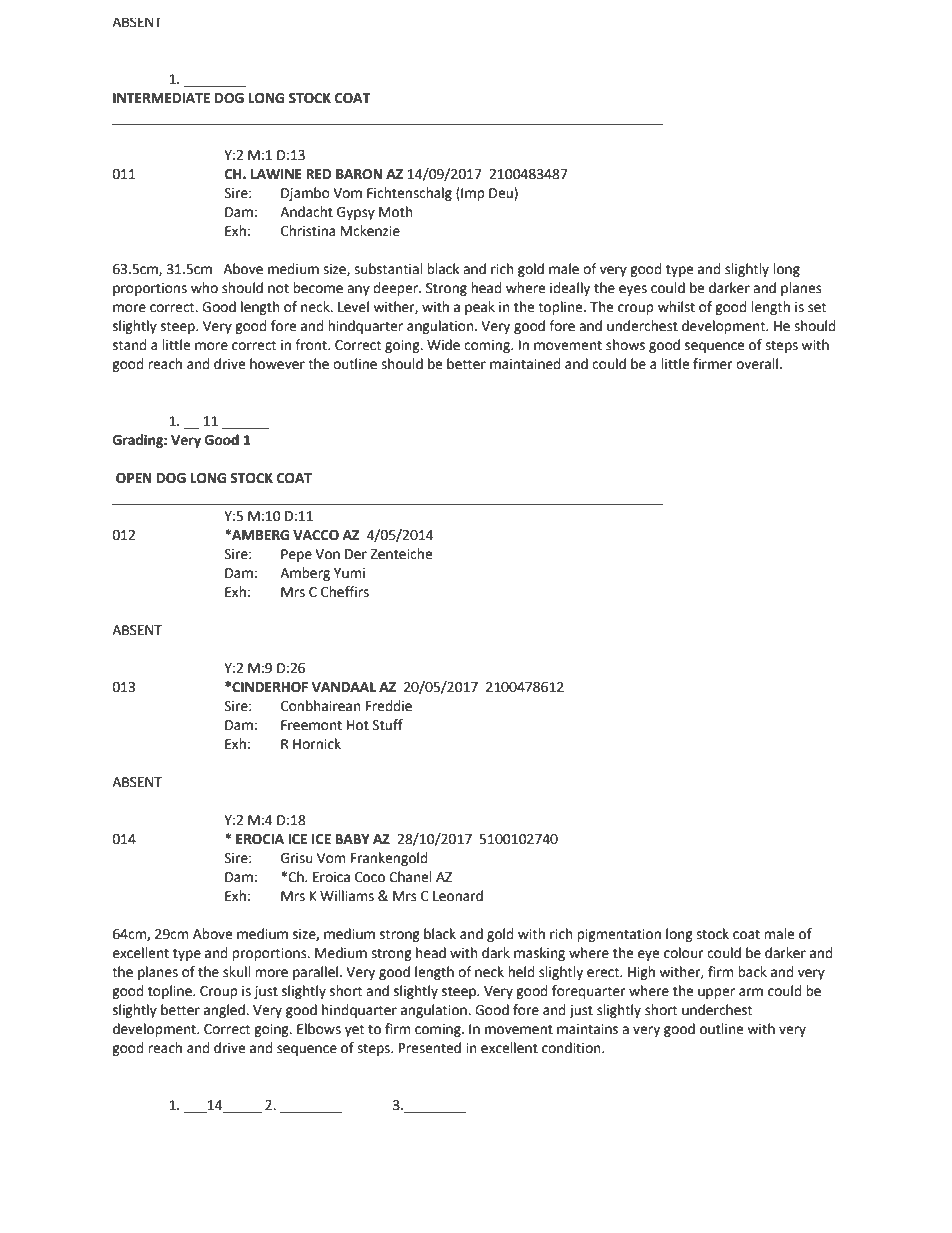 This screenshot has height=1233, width=952. What do you see at coordinates (430, 1048) in the screenshot?
I see `Presented` at bounding box center [430, 1048].
